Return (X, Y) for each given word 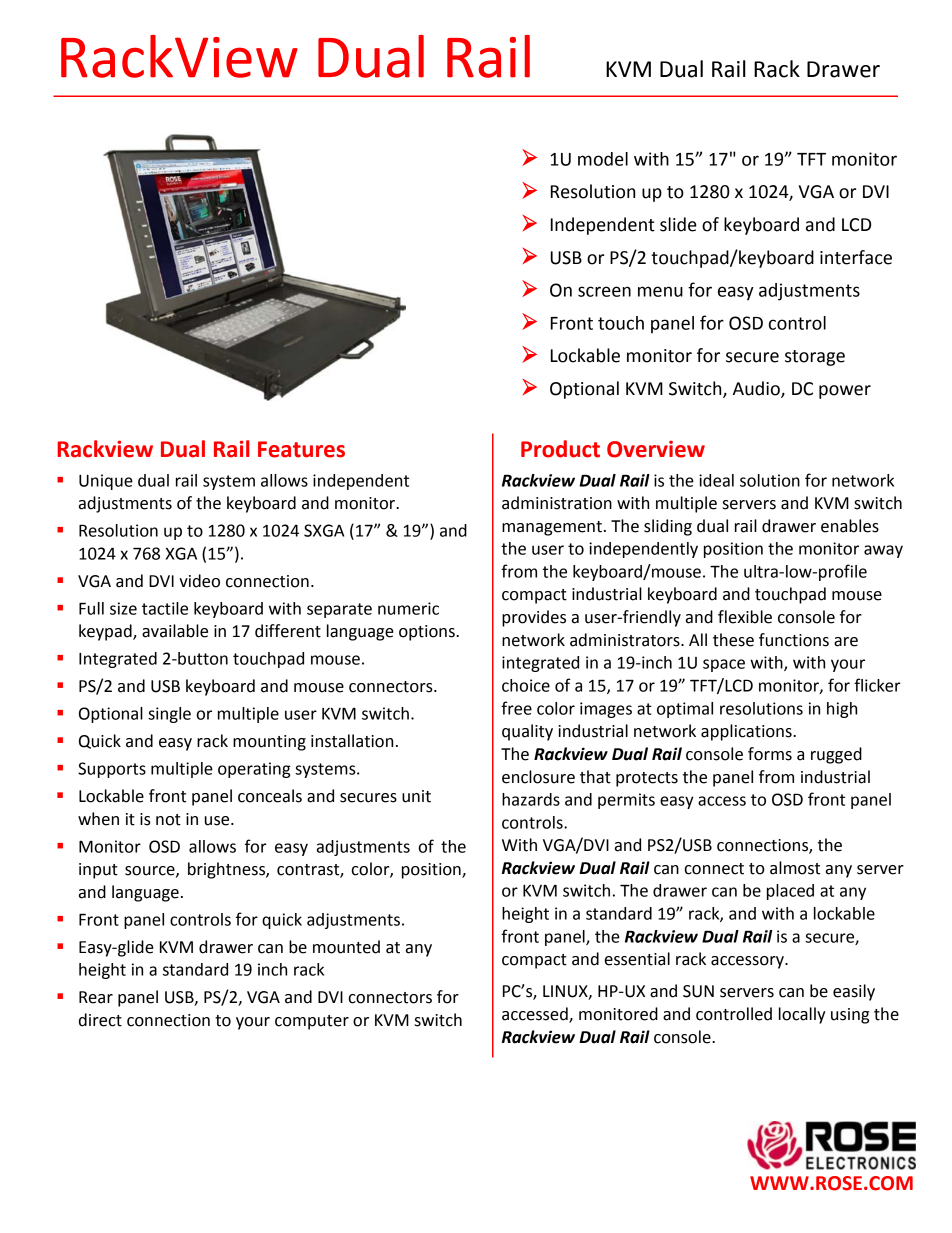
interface (856, 257)
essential (637, 959)
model (603, 159)
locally (802, 1015)
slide (678, 224)
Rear (96, 997)
